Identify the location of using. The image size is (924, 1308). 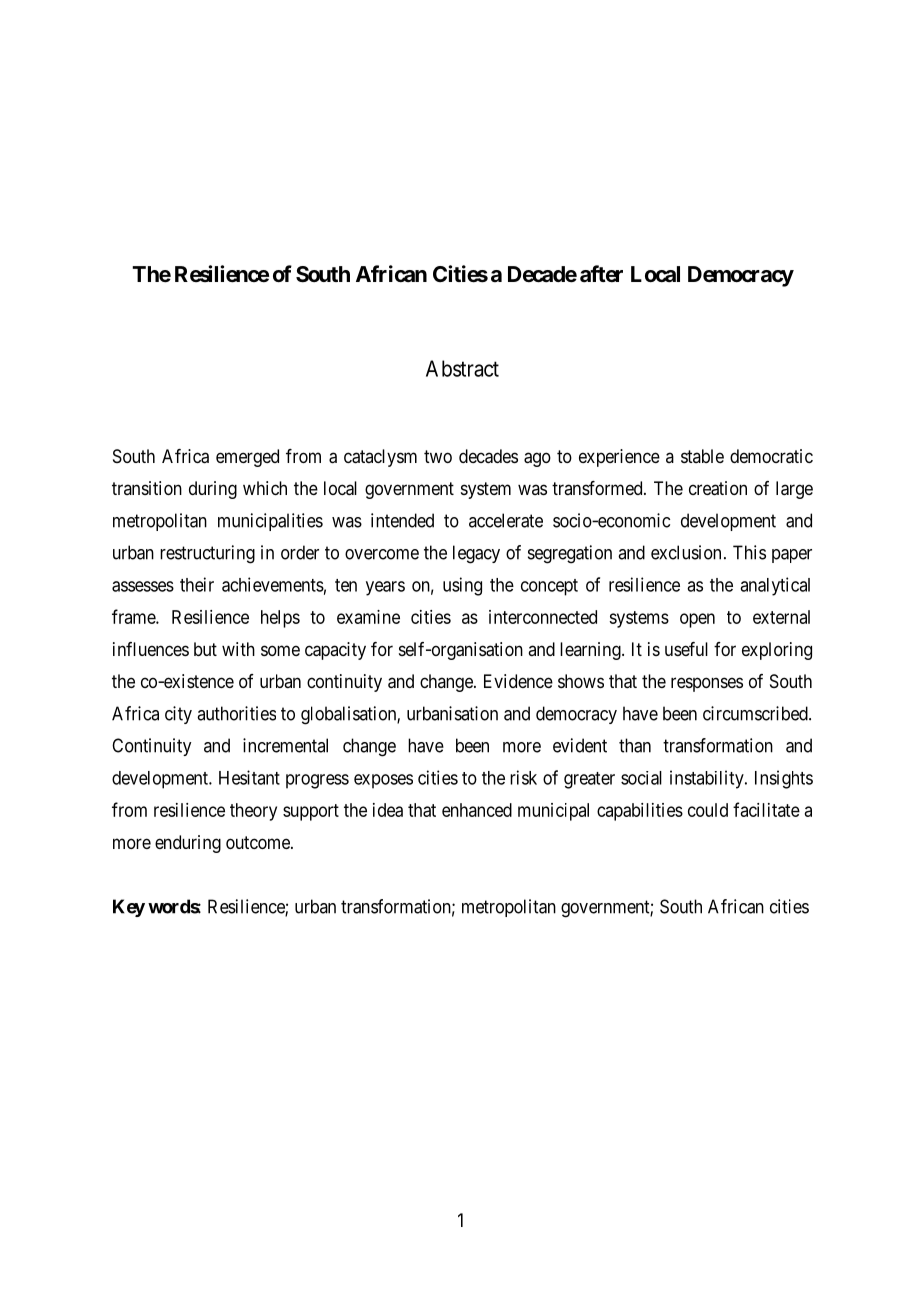
(462, 586).
